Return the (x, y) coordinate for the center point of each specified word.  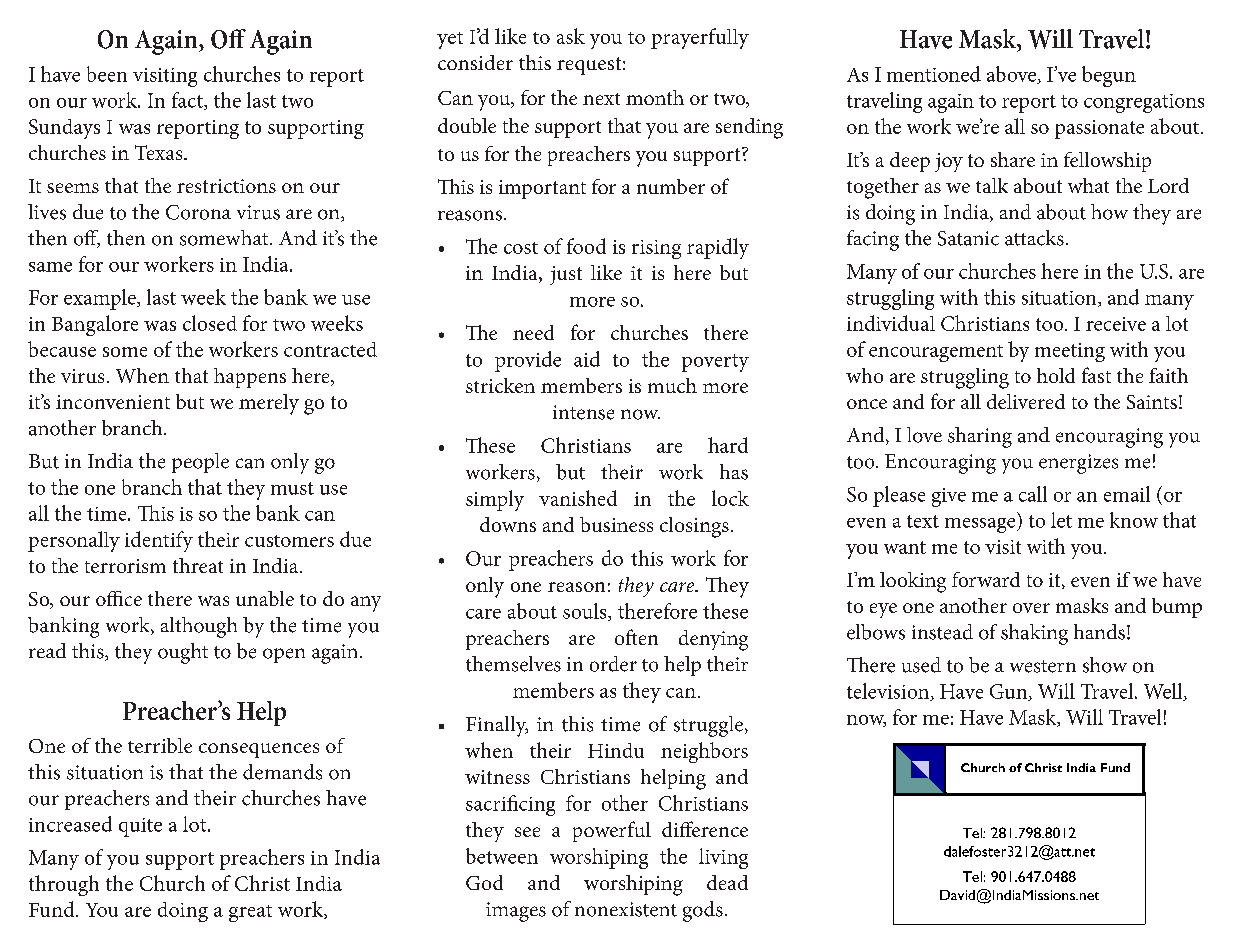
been (107, 74)
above (1013, 75)
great (250, 913)
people (200, 463)
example (101, 299)
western (1043, 666)
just (566, 275)
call (1033, 494)
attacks (1034, 238)
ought (183, 653)
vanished (578, 498)
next (601, 99)
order (613, 664)
